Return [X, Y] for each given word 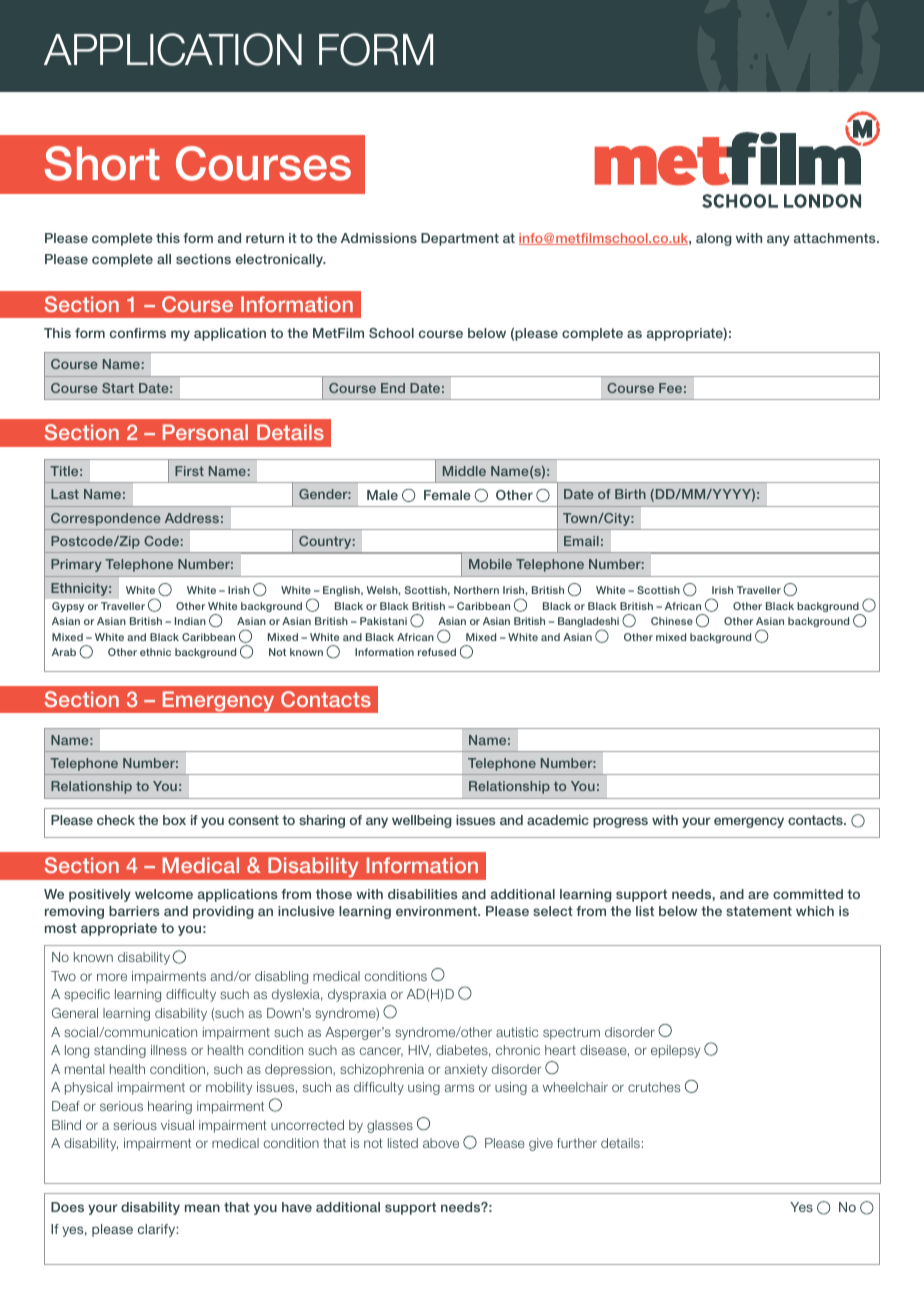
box [174, 820]
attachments [836, 238]
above [441, 1143]
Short [102, 163]
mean [202, 1208]
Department [460, 239]
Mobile [490, 564]
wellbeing [422, 821]
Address [192, 518]
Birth [630, 494]
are [758, 895]
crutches [654, 1087]
